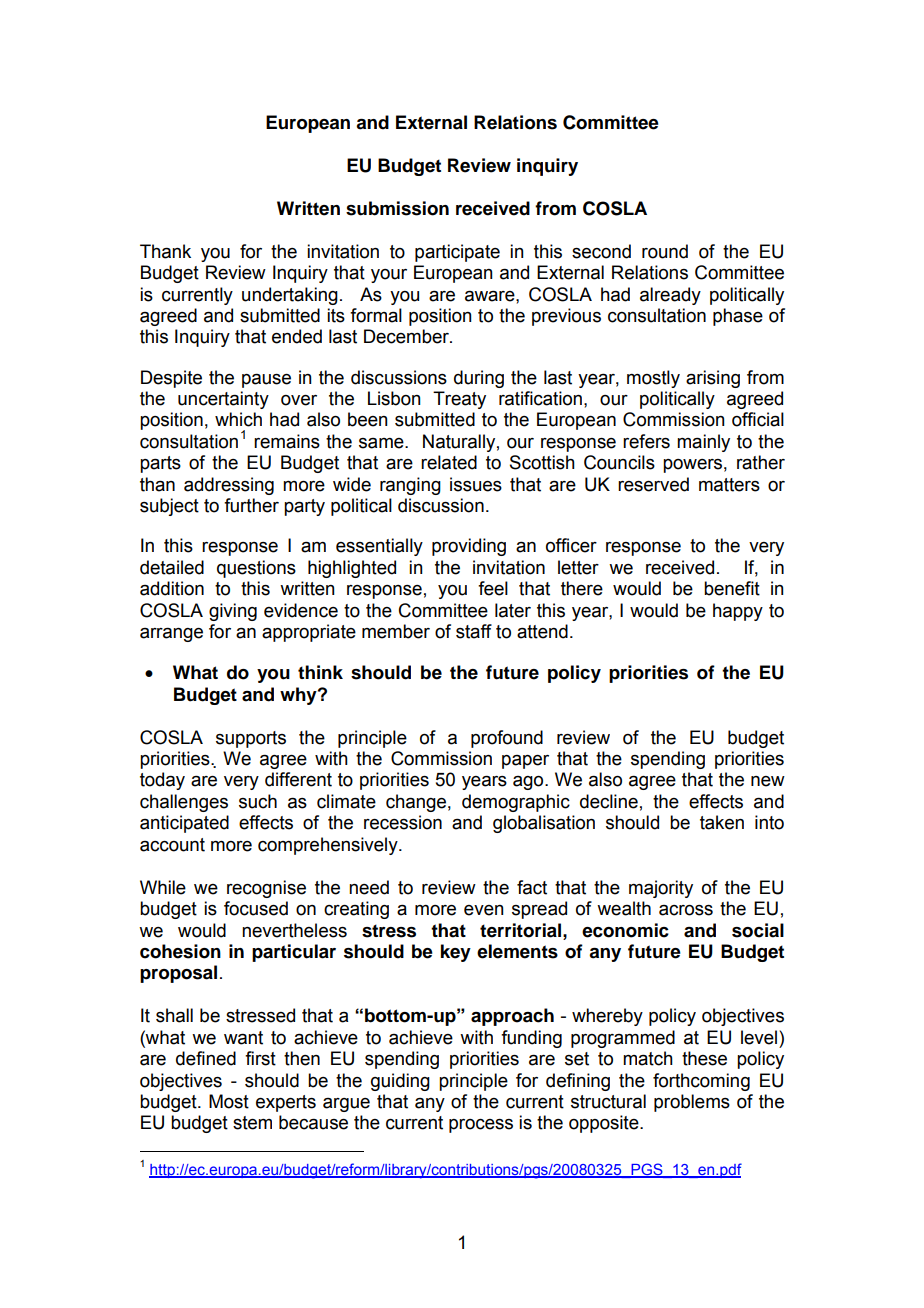 This page has height=1308, width=924. Describe the element at coordinates (474, 631) in the page. I see `staff` at that location.
